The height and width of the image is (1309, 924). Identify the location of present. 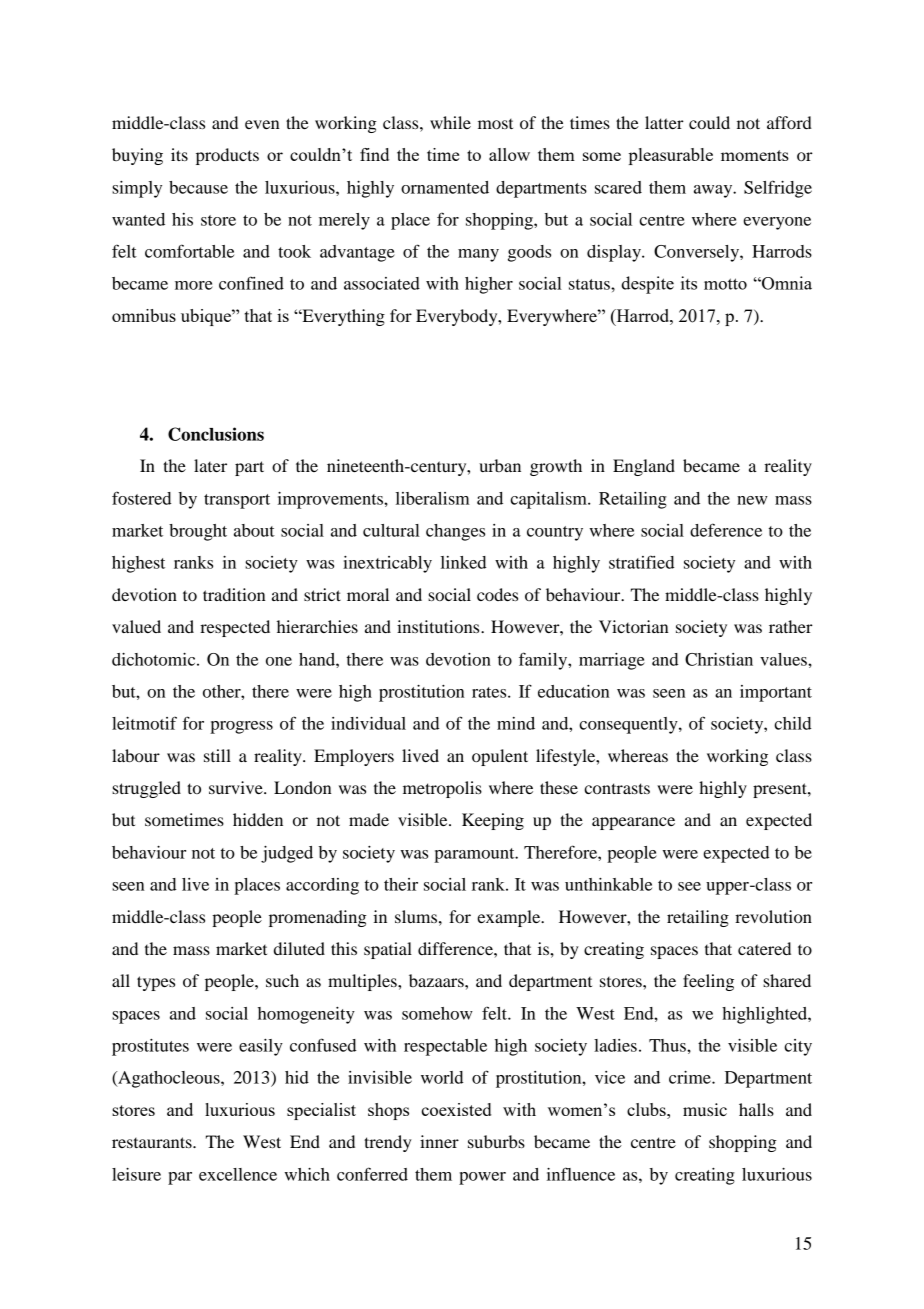
(781, 790).
